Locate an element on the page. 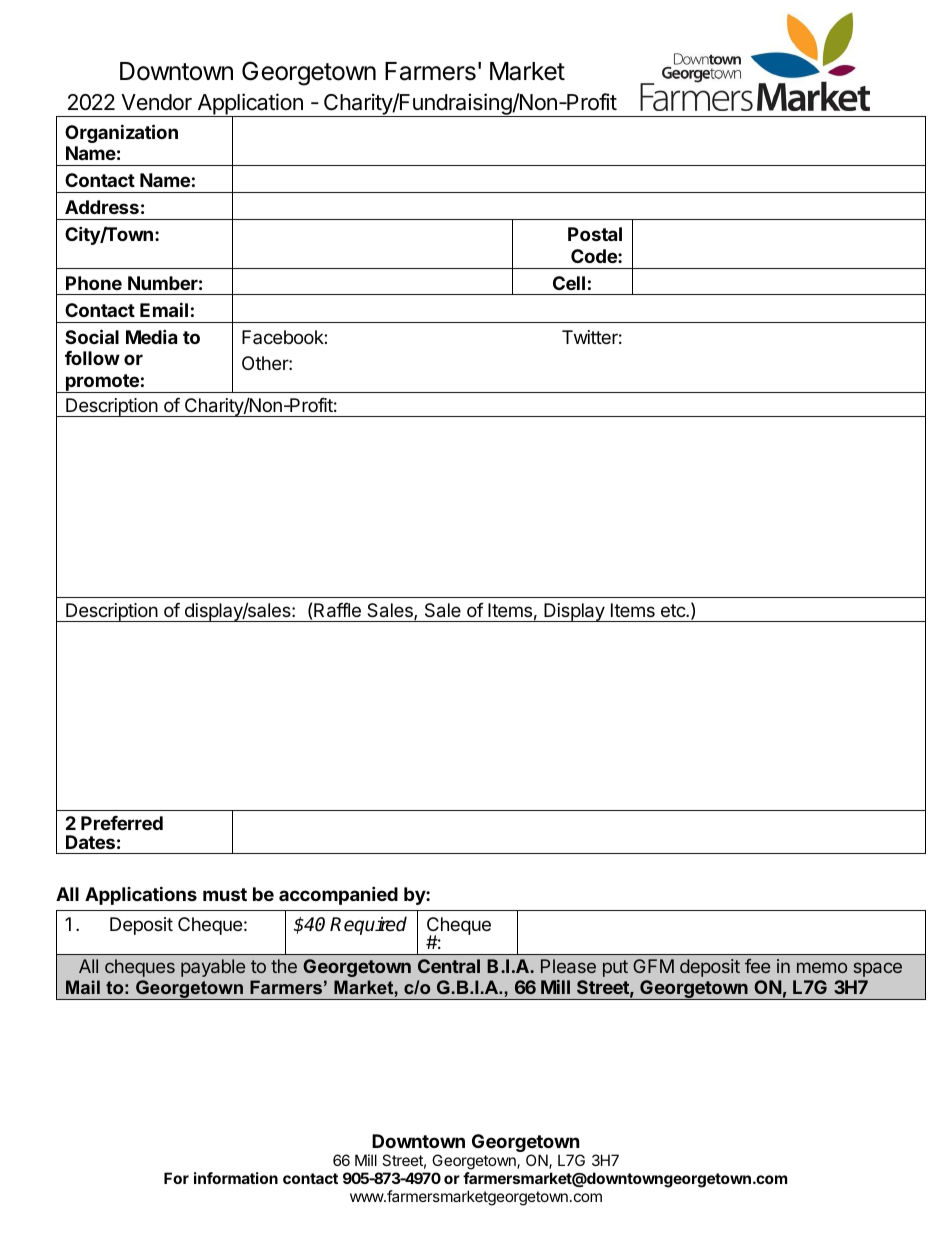 The image size is (952, 1233). Cell is located at coordinates (569, 283).
